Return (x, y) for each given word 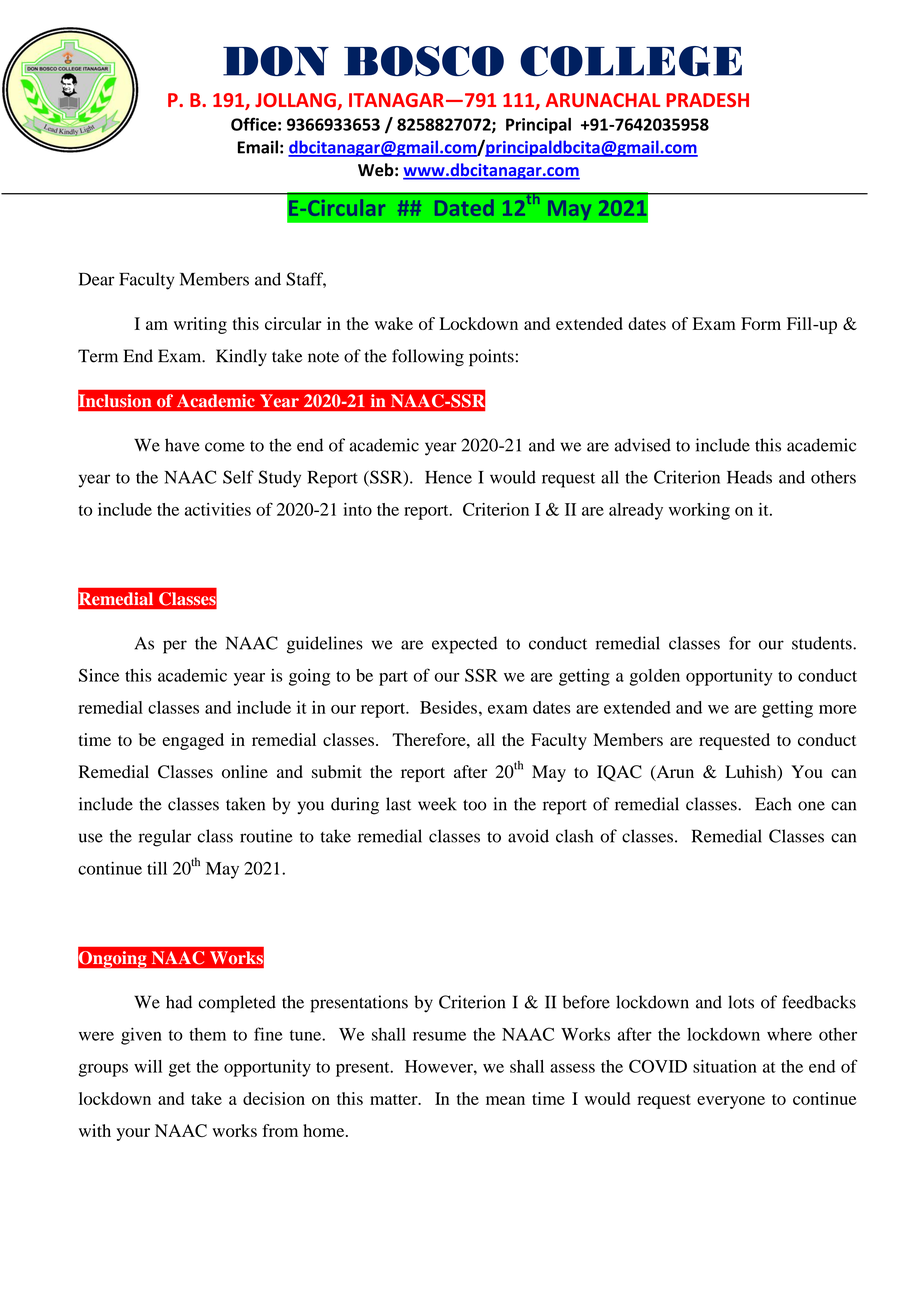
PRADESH (707, 100)
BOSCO (424, 61)
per (175, 647)
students (823, 643)
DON (276, 61)
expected (464, 645)
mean (505, 1100)
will (148, 1066)
